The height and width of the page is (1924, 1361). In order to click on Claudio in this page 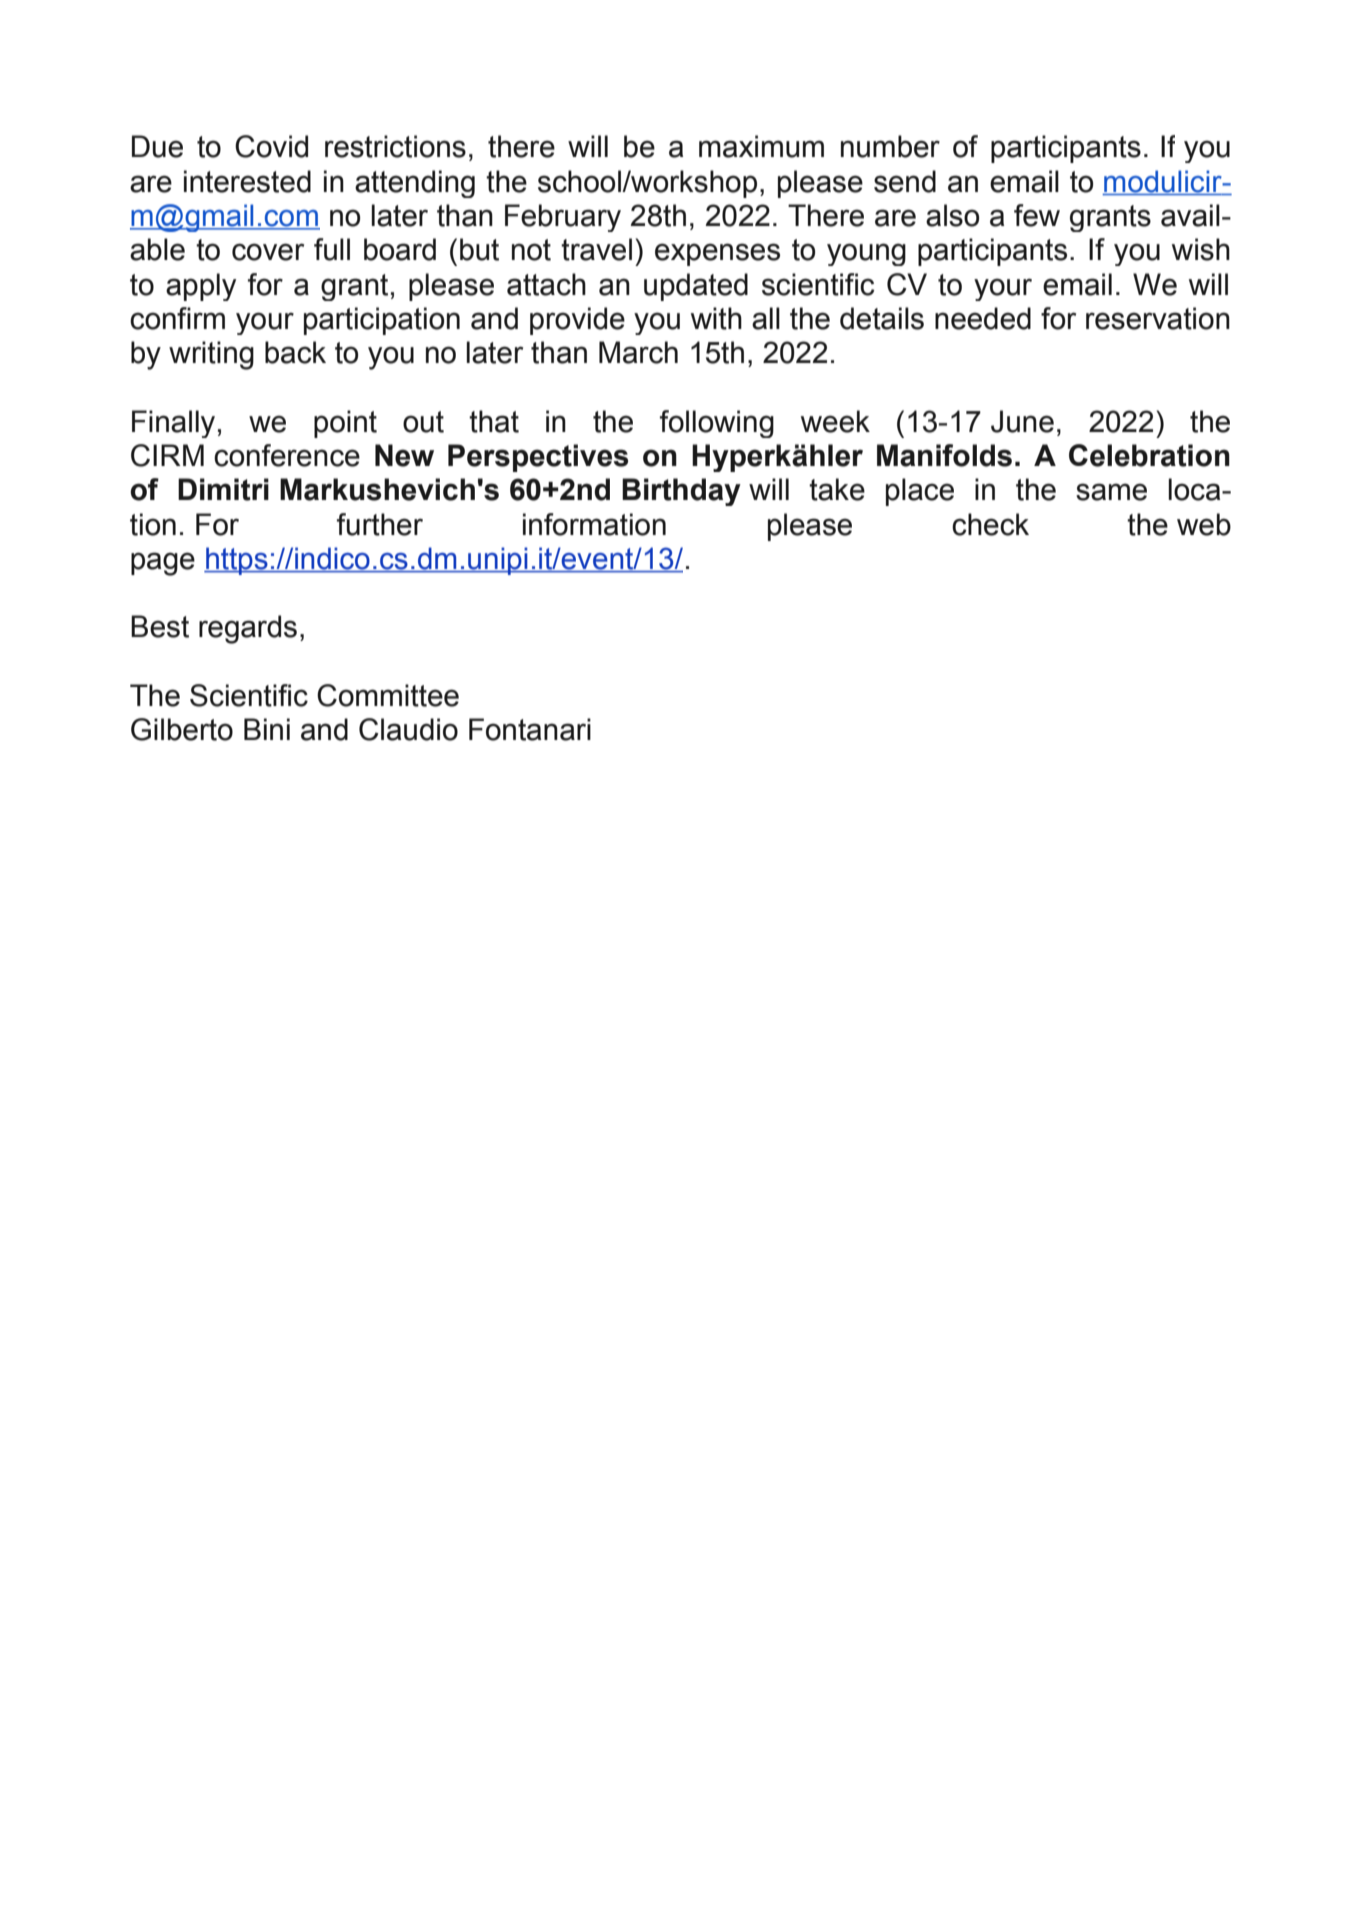, I will do `click(408, 729)`.
